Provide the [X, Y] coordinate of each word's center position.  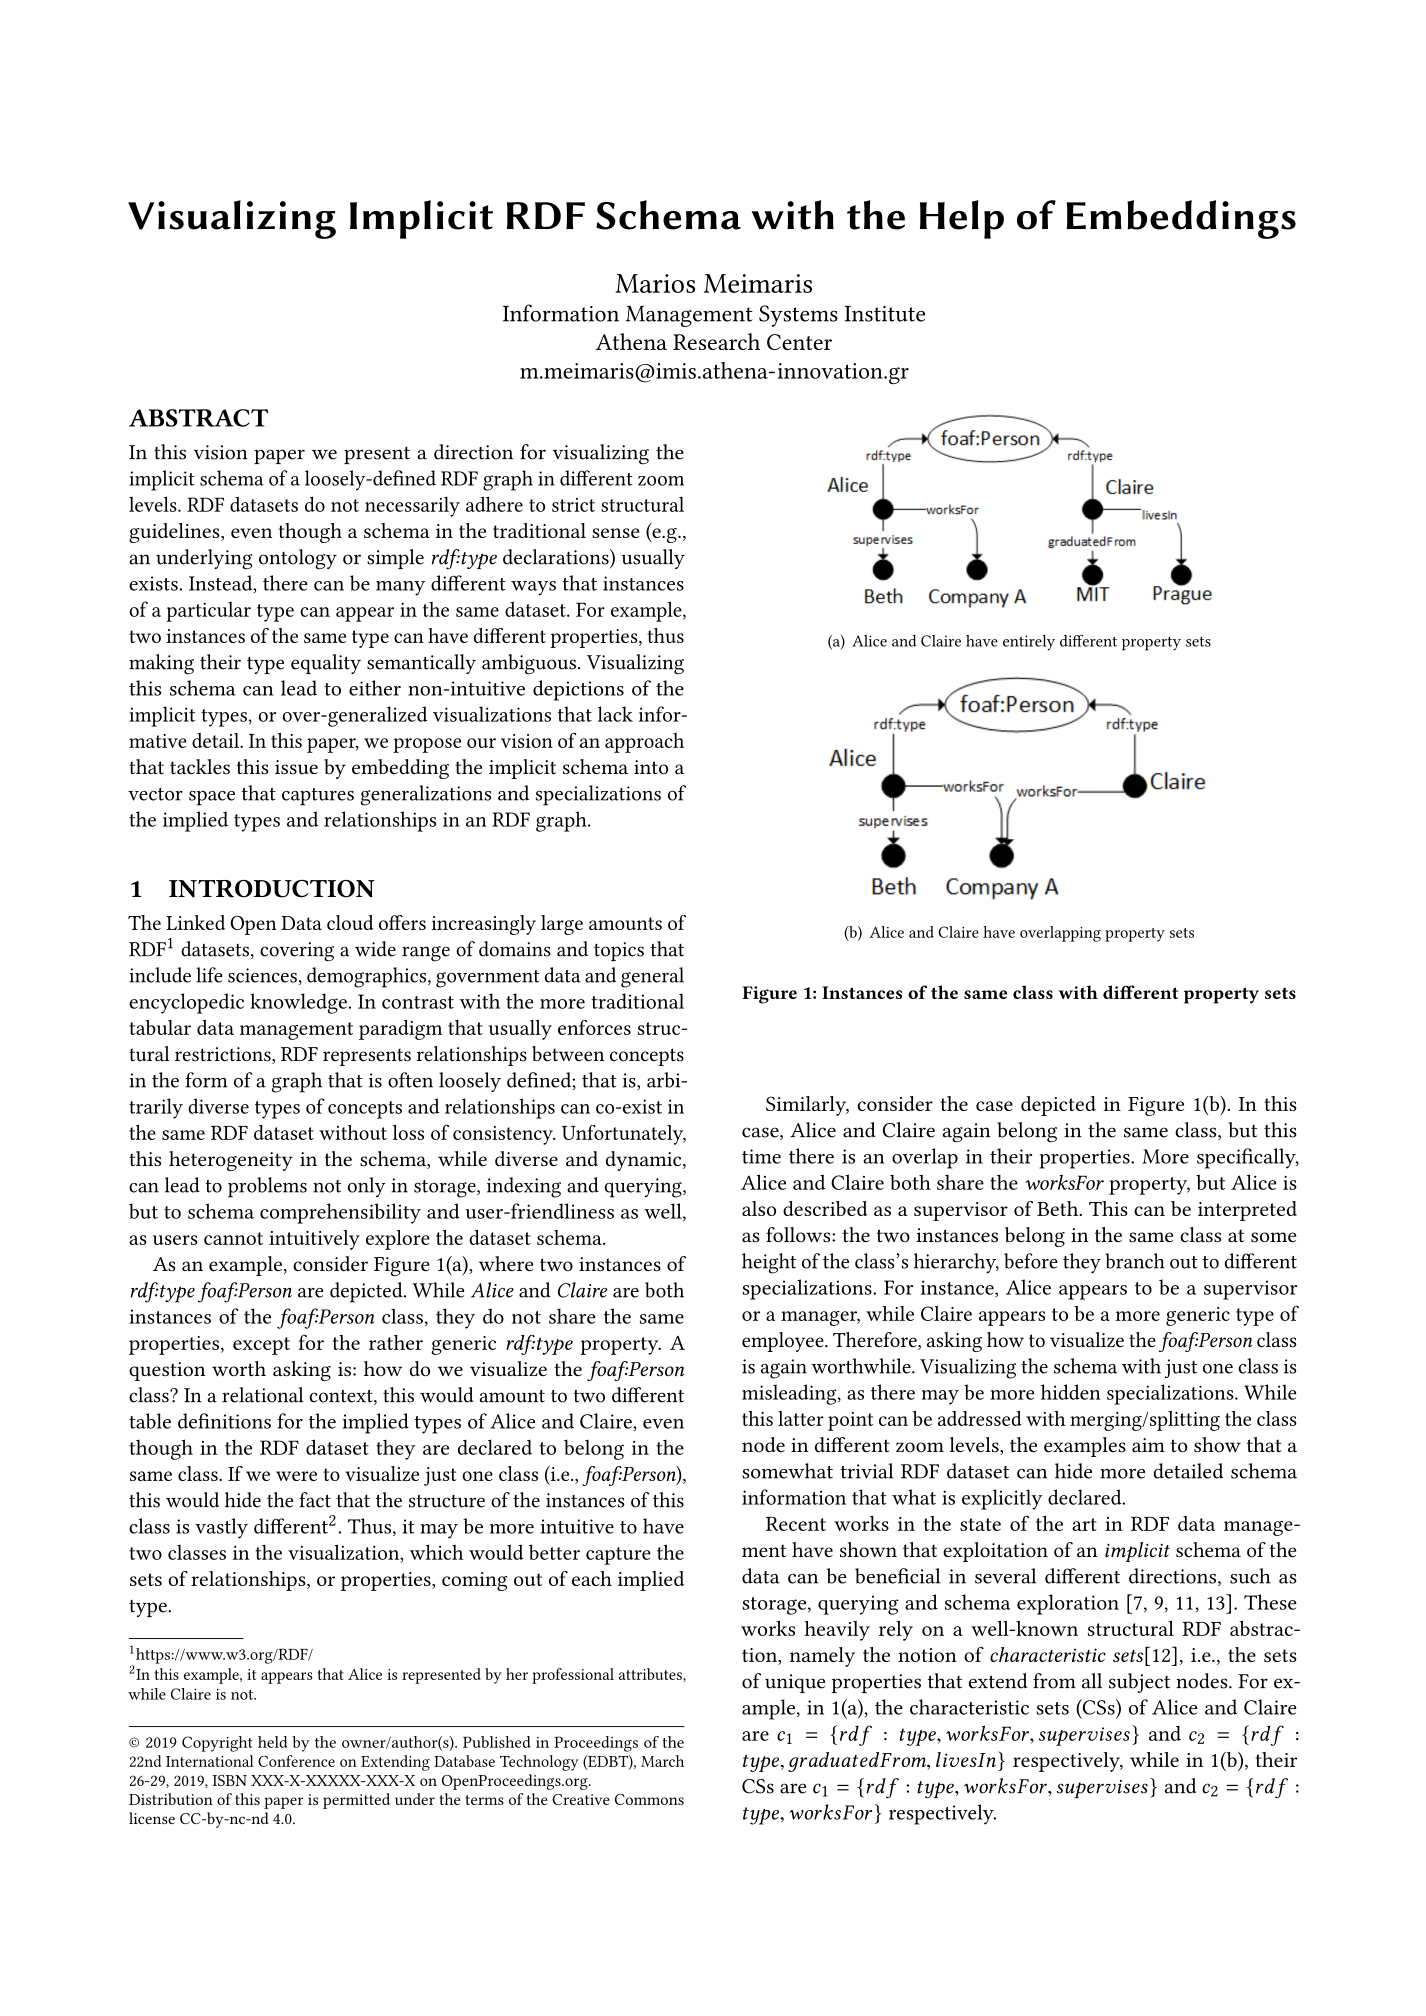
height [769, 1263]
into [651, 767]
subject [1139, 1683]
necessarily [412, 507]
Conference [296, 1761]
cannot [233, 1238]
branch [1135, 1261]
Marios [655, 283]
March [662, 1761]
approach [644, 743]
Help [962, 219]
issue [296, 767]
